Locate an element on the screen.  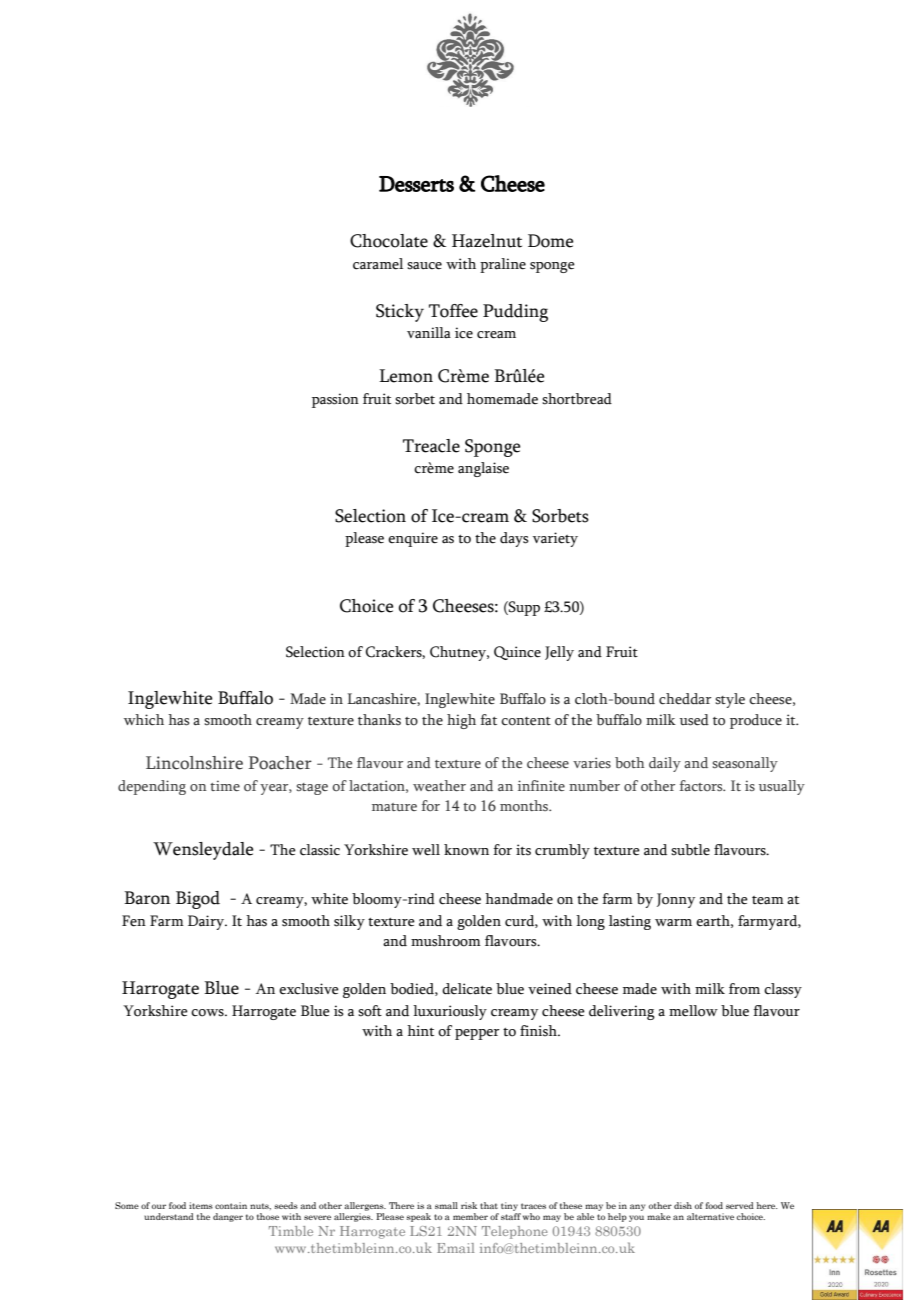
Dome is located at coordinates (550, 241).
